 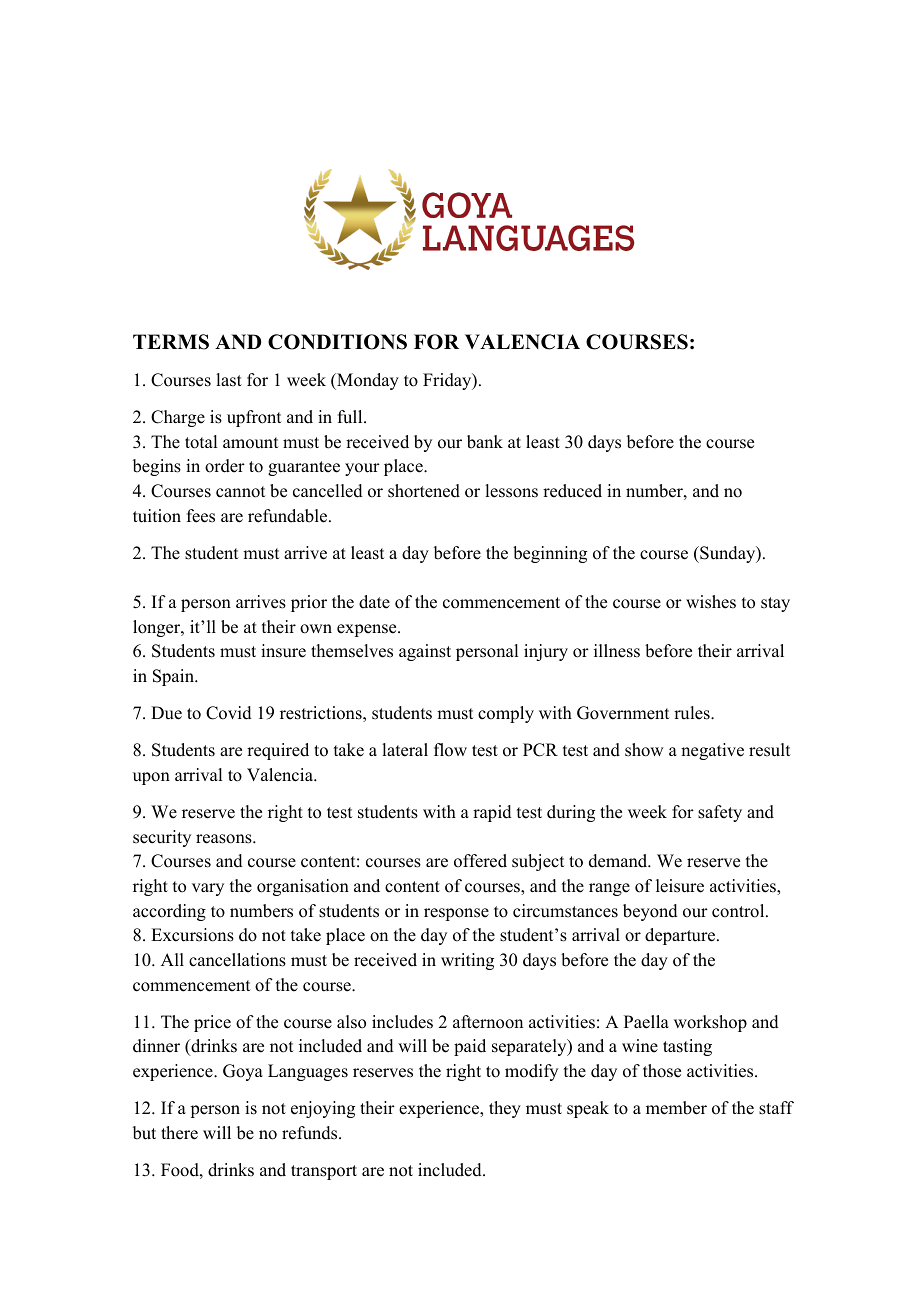 What do you see at coordinates (676, 1108) in the screenshot?
I see `member` at bounding box center [676, 1108].
